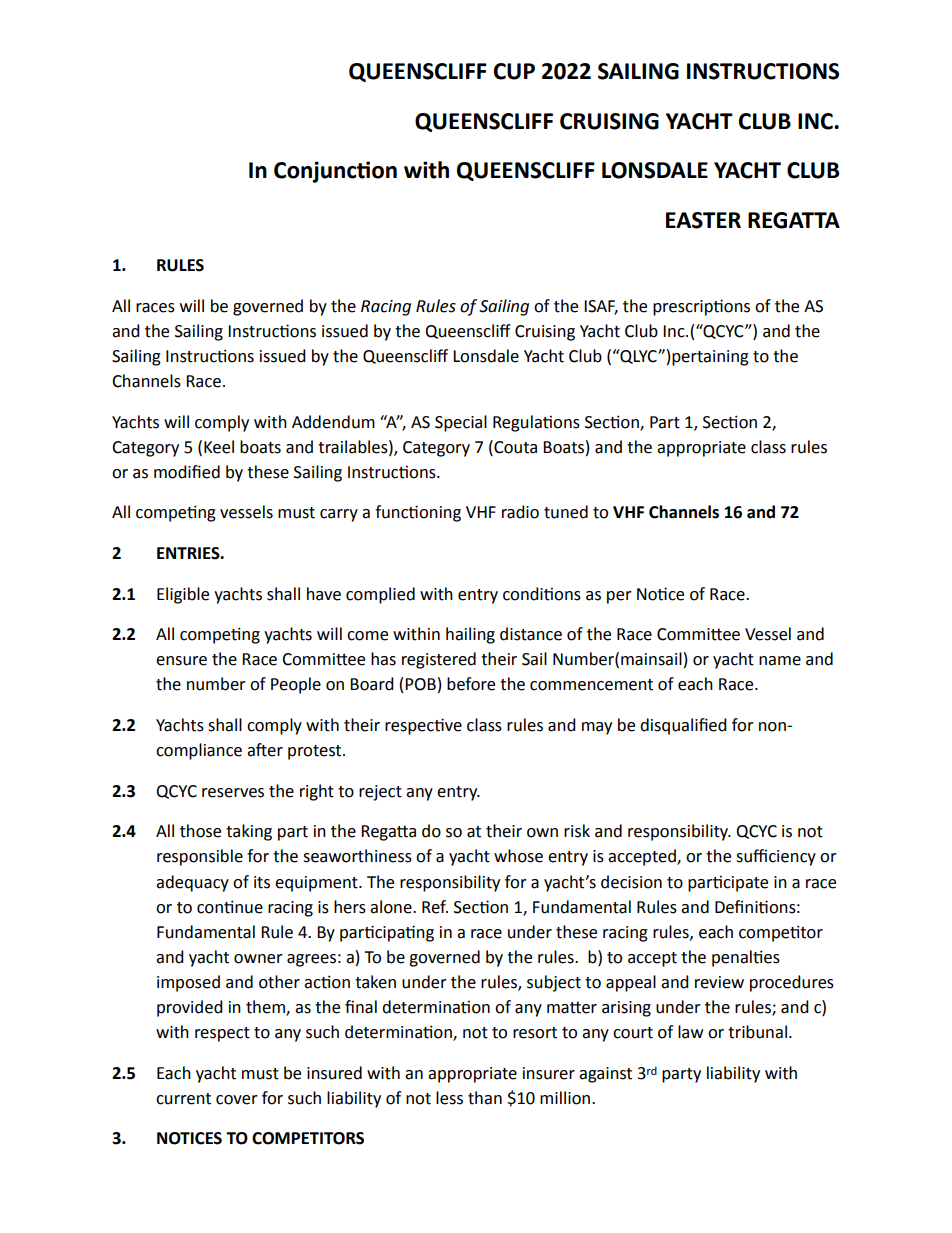 This screenshot has height=1233, width=952. I want to click on Addendum, so click(333, 422).
